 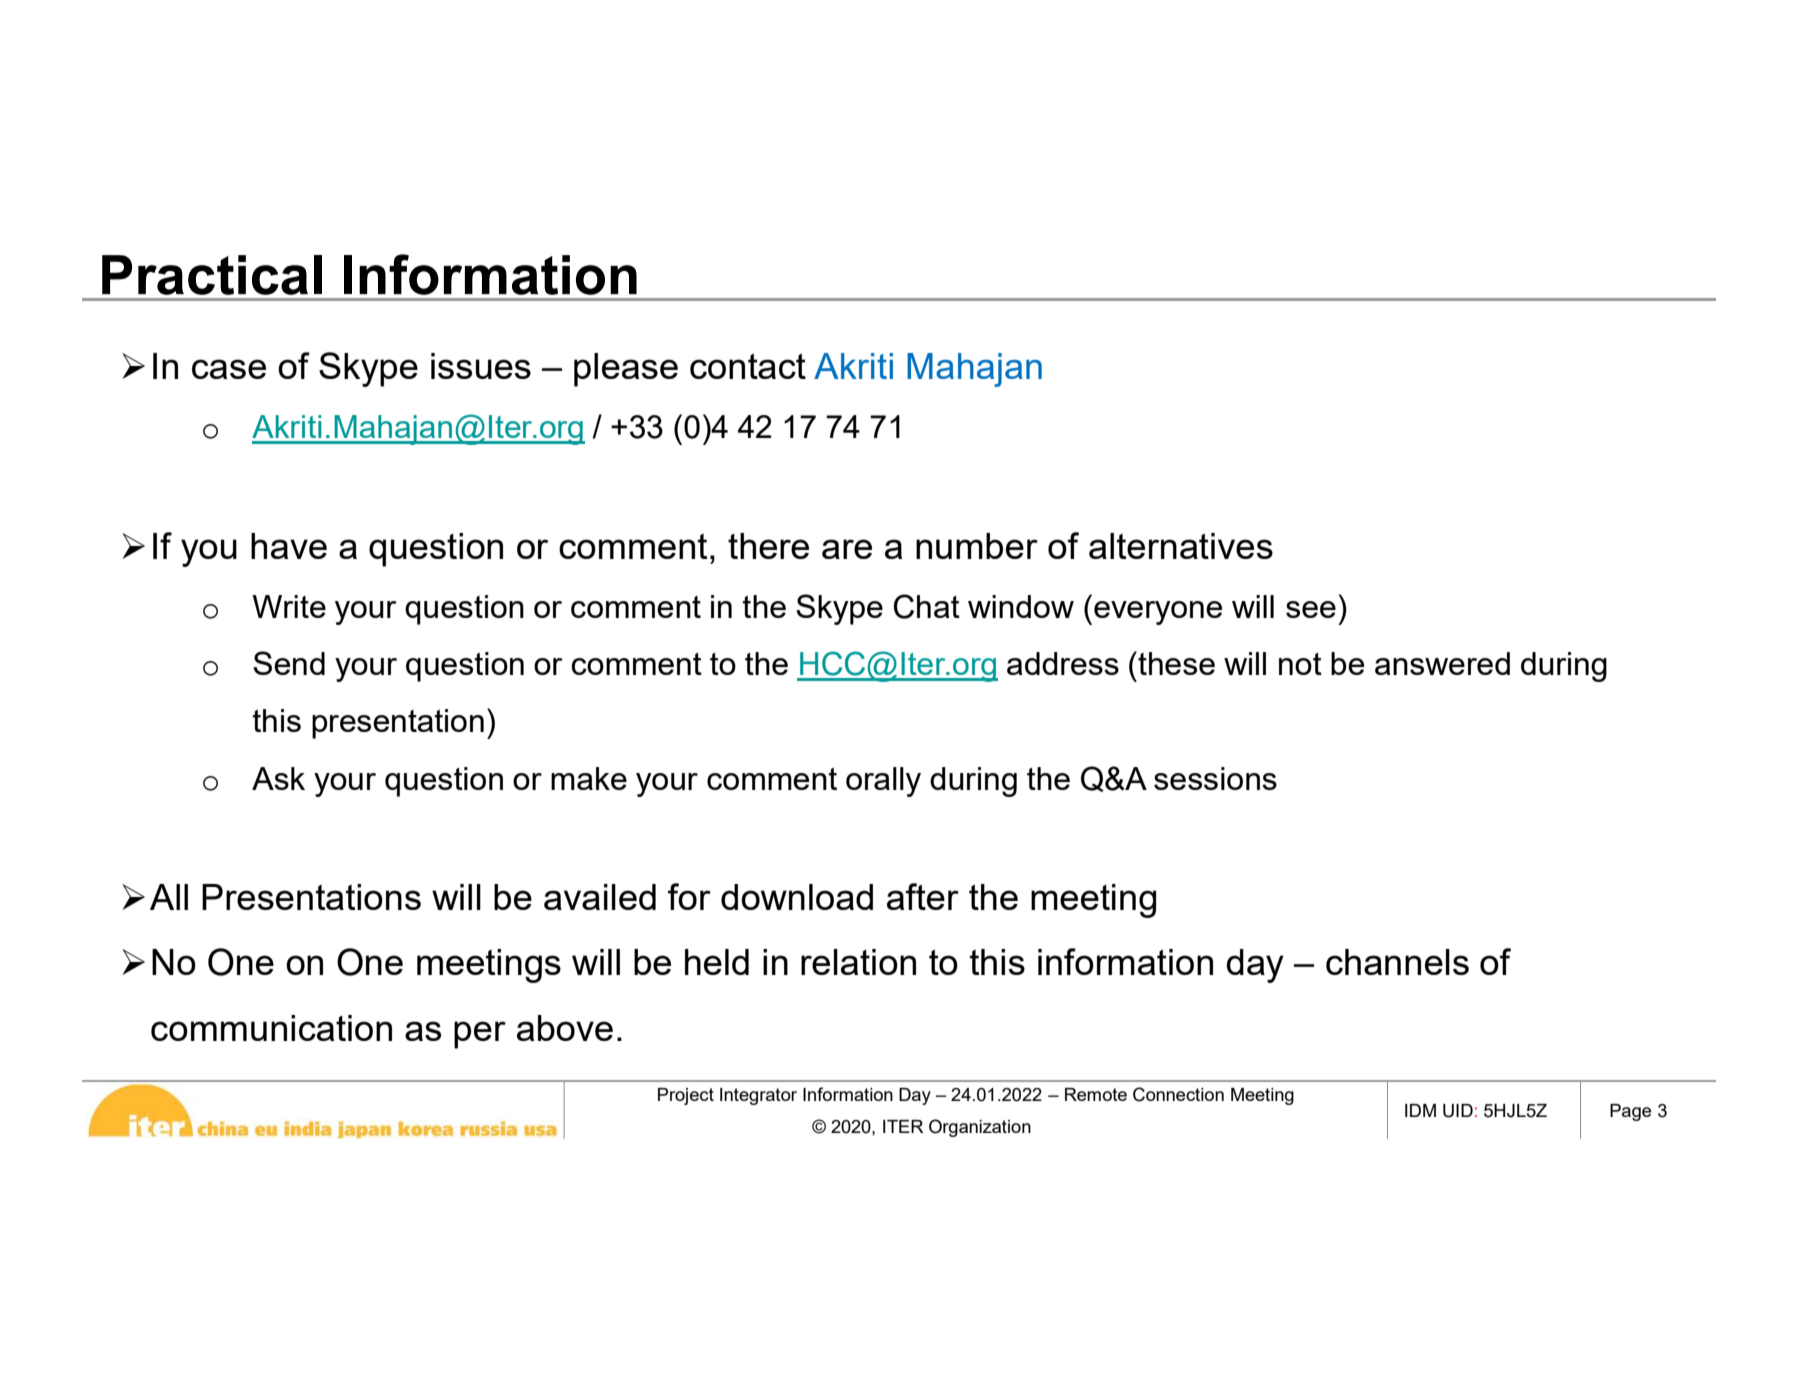 I want to click on answered, so click(x=1442, y=663).
